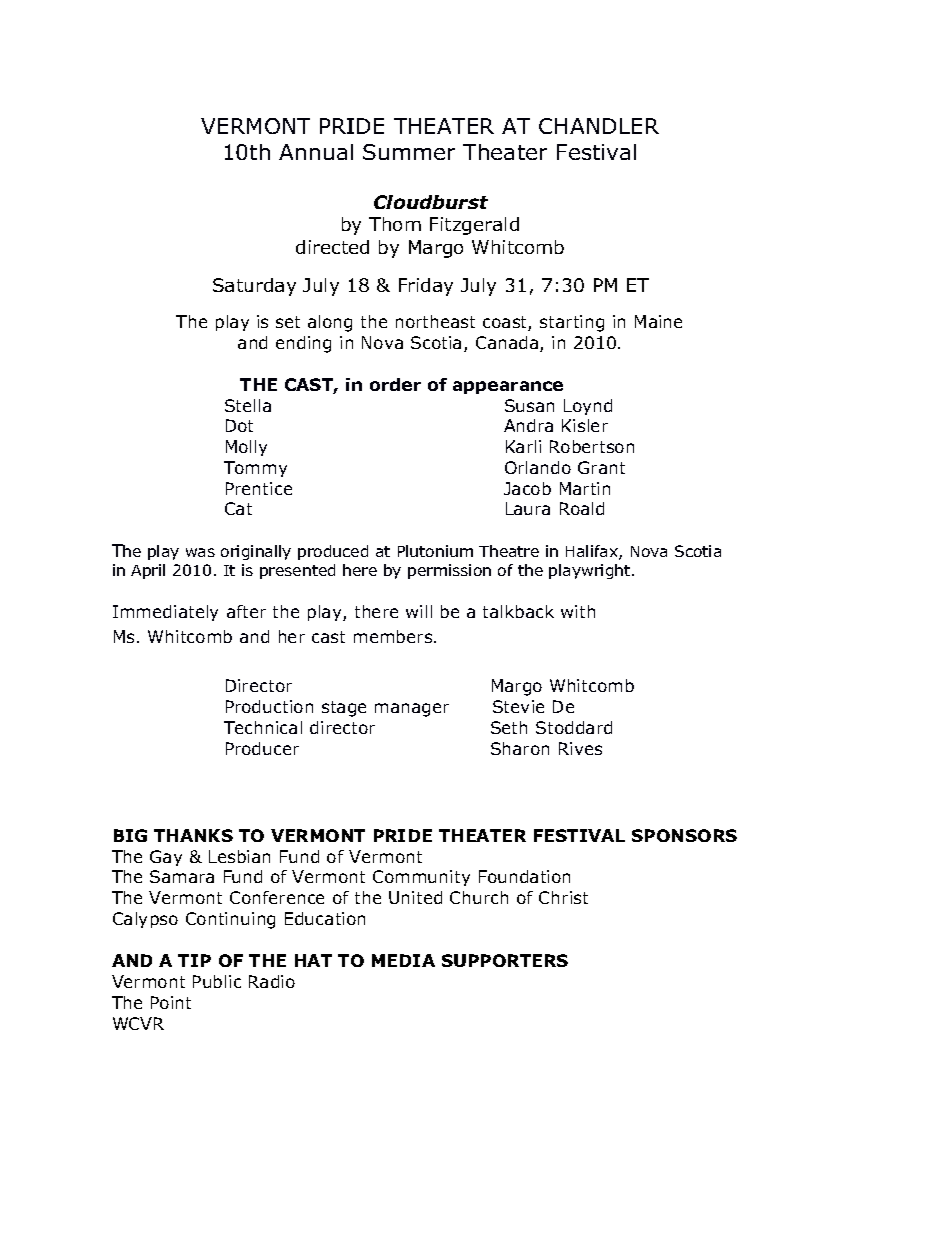 Image resolution: width=952 pixels, height=1233 pixels. Describe the element at coordinates (412, 710) in the screenshot. I see `manager` at that location.
